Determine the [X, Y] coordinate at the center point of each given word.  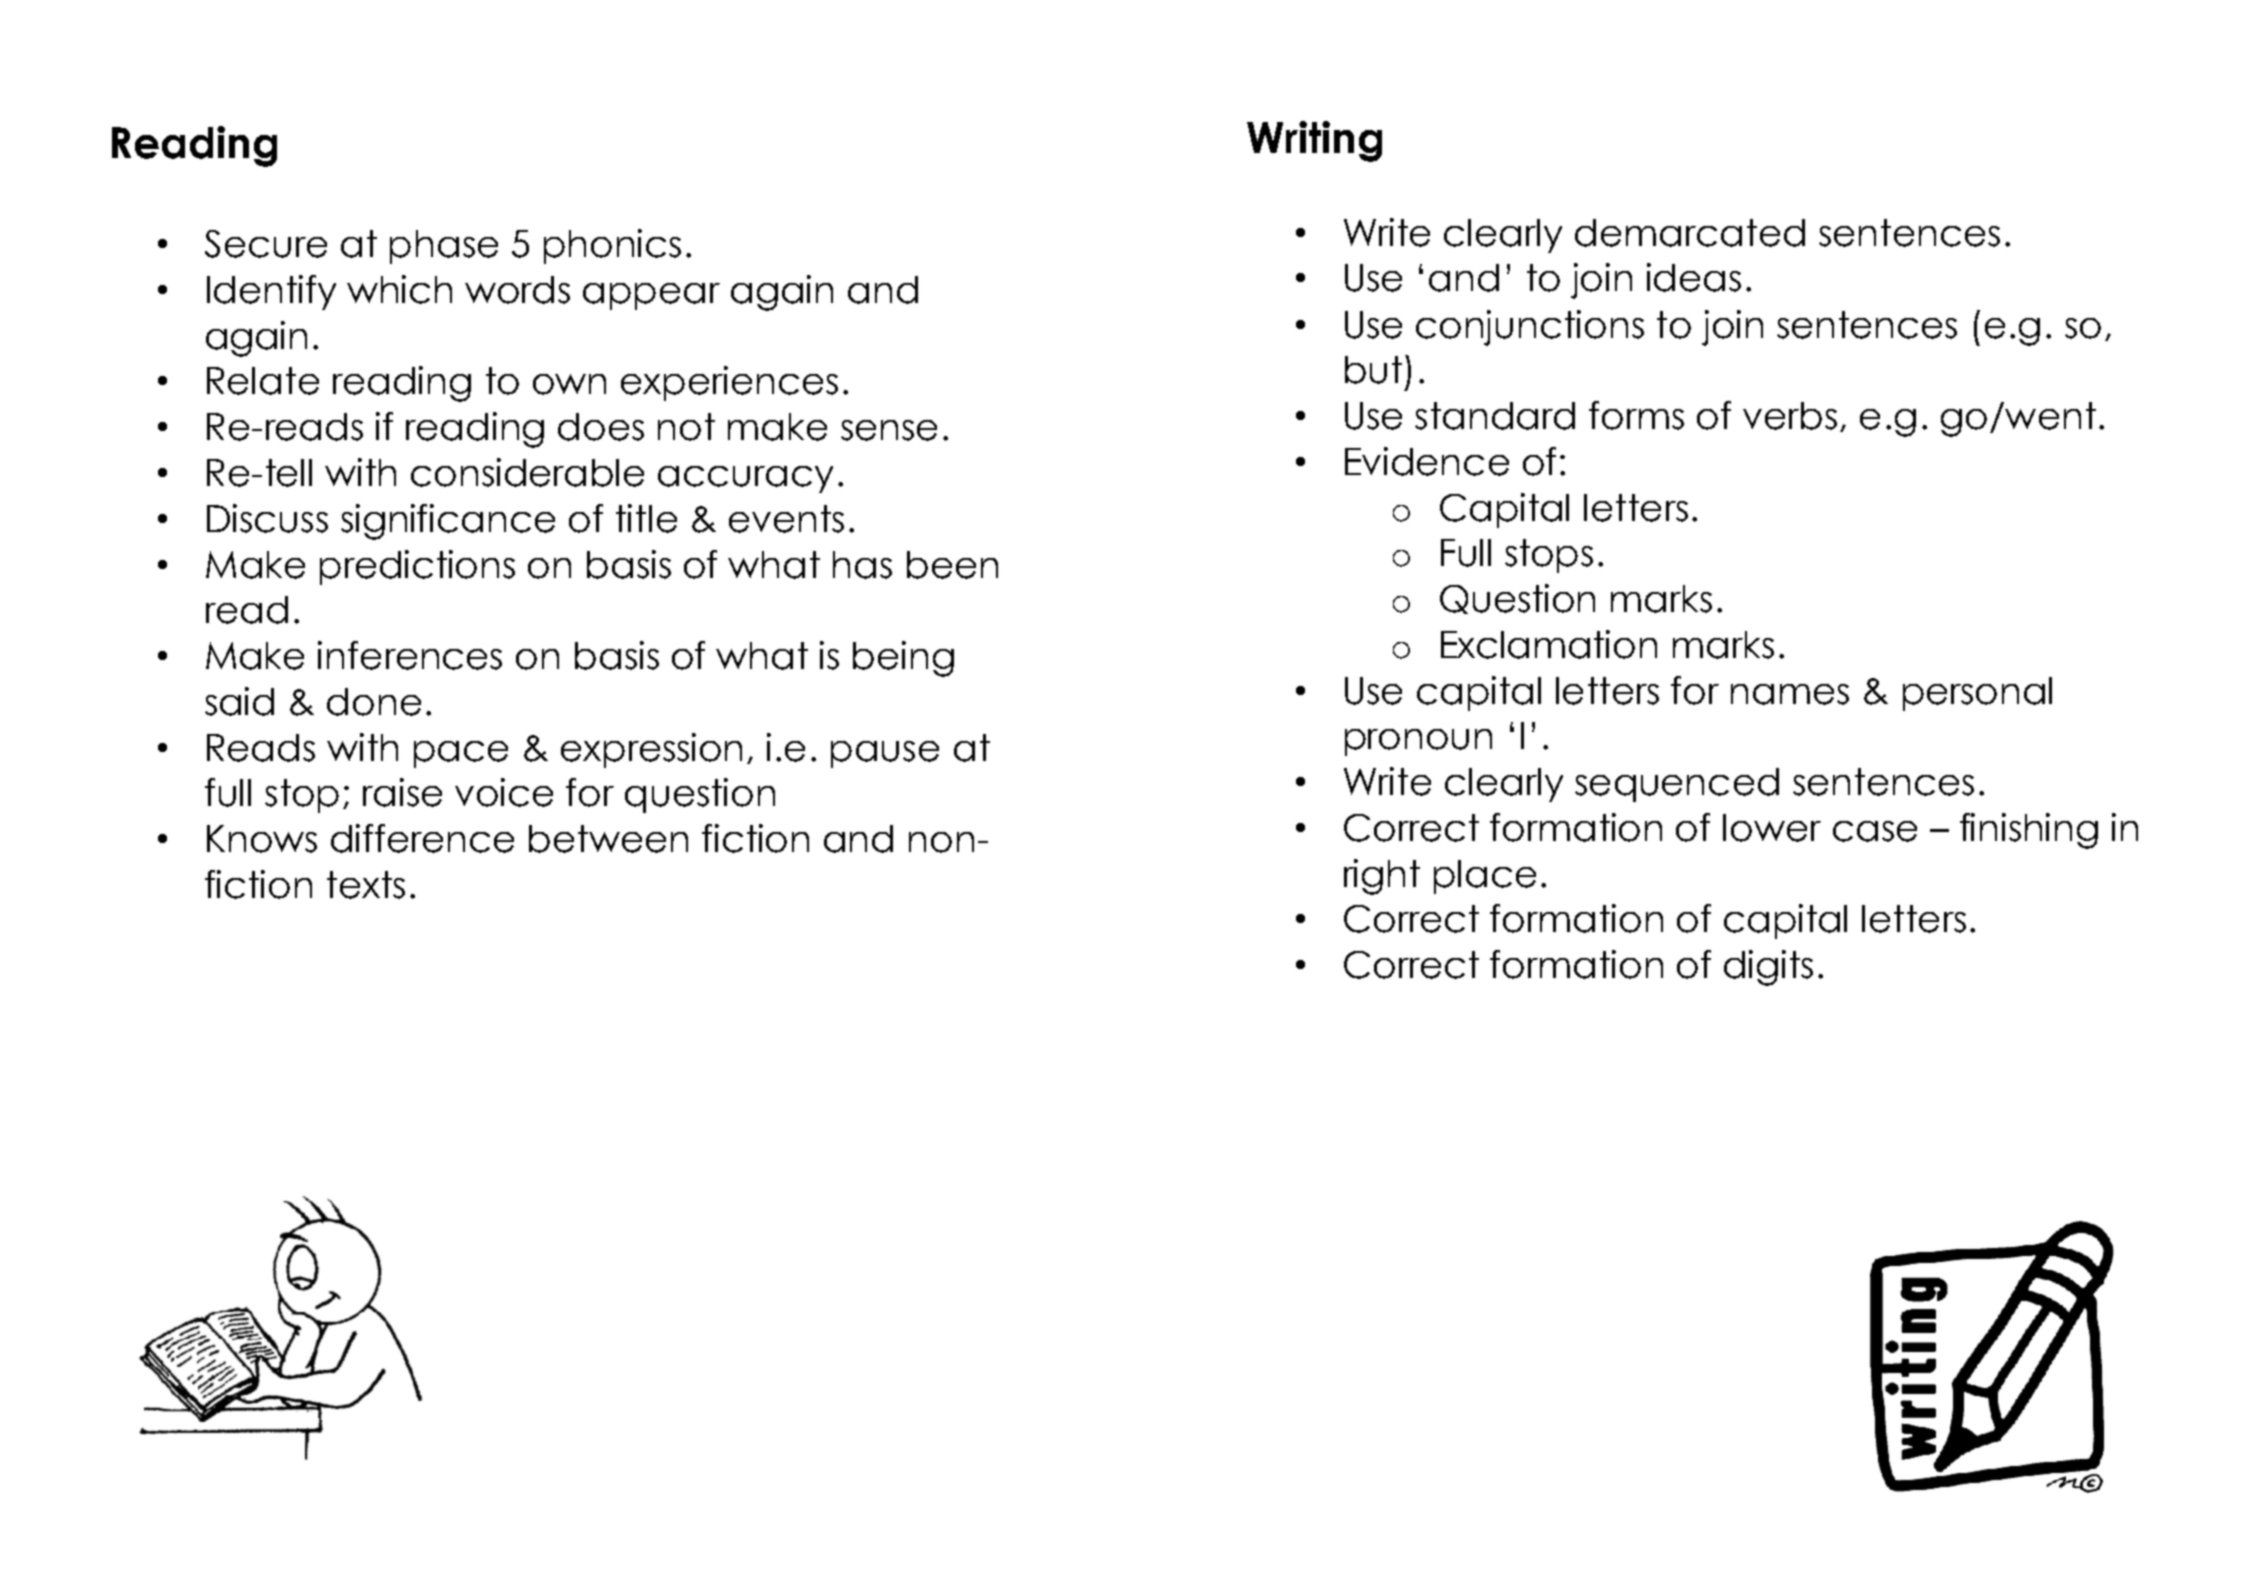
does [601, 427]
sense [889, 430]
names [1790, 694]
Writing [1314, 141]
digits [1768, 968]
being [903, 659]
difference [422, 838]
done [374, 702]
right [1382, 877]
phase [444, 247]
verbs [1790, 416]
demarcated [1690, 233]
